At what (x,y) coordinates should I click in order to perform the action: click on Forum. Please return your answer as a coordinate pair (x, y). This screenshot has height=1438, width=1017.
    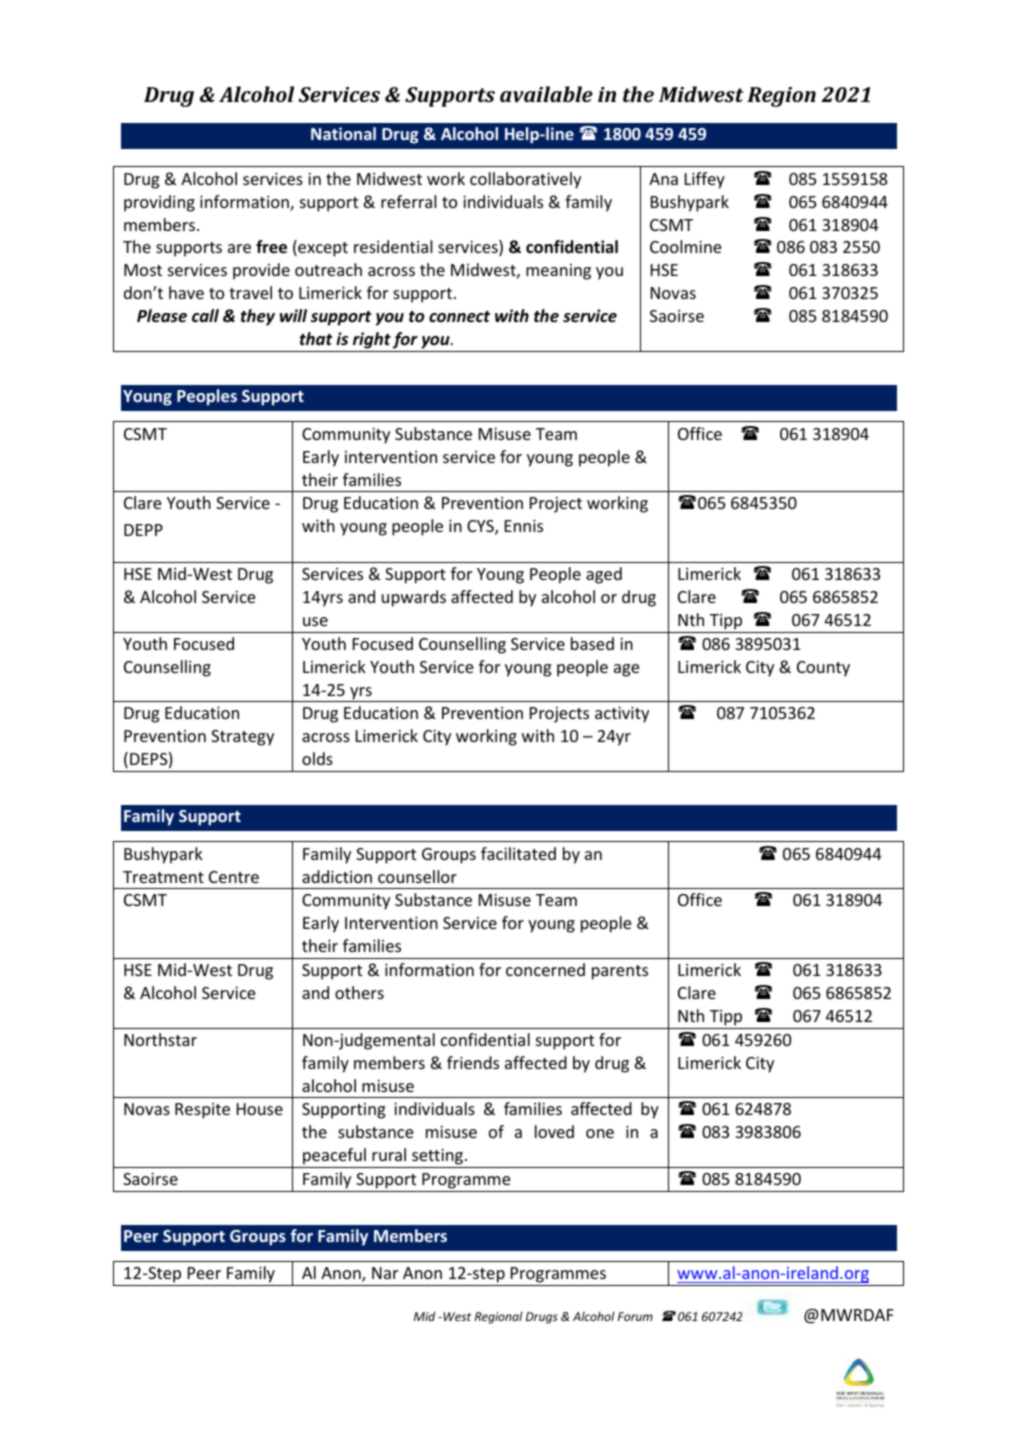
    Looking at the image, I should click on (635, 1316).
